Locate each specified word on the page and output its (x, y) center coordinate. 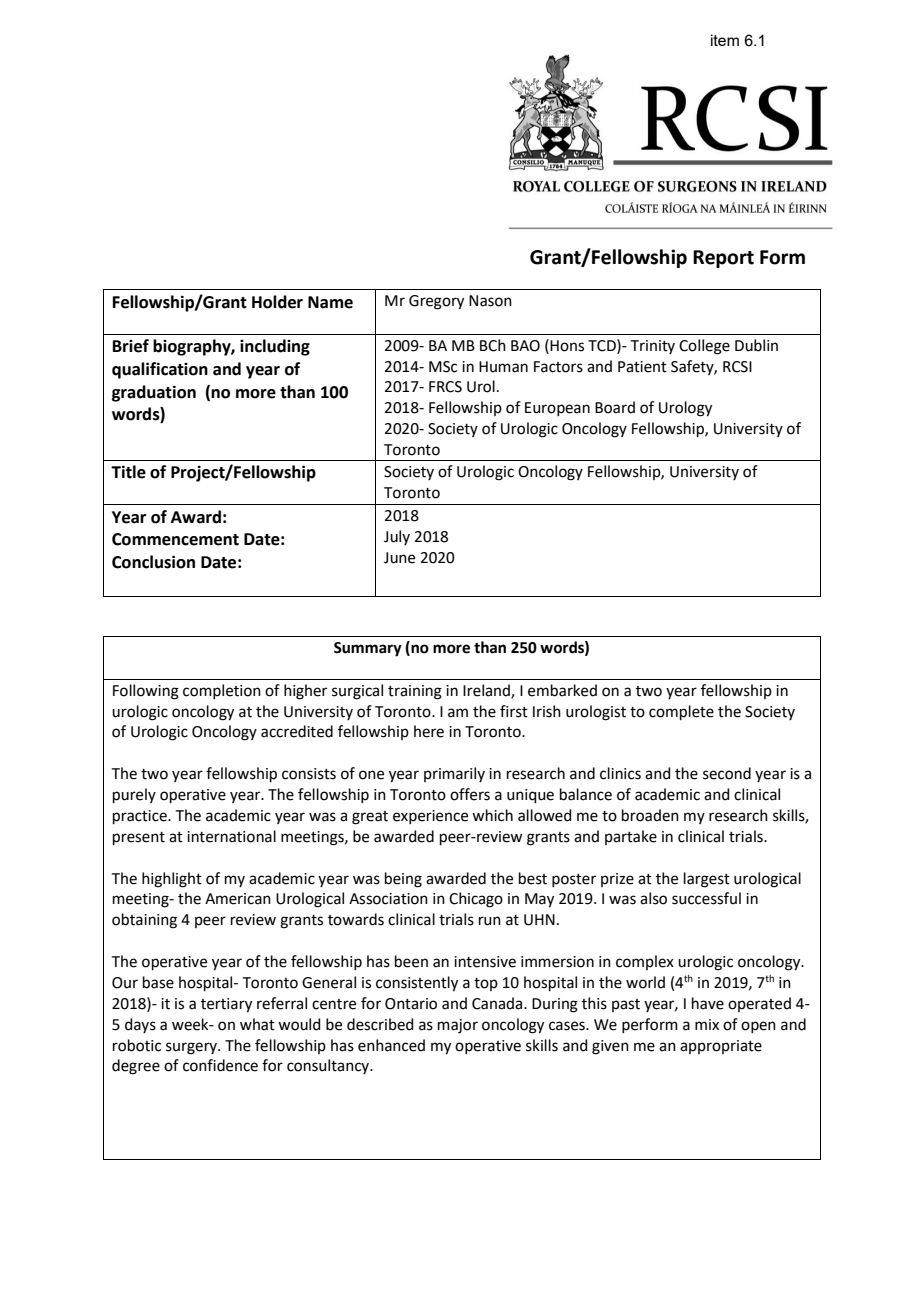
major (458, 1026)
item (725, 40)
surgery (192, 1048)
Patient (642, 367)
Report (723, 259)
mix (707, 1024)
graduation (154, 393)
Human (503, 367)
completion (222, 691)
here (429, 731)
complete (681, 712)
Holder (277, 302)
